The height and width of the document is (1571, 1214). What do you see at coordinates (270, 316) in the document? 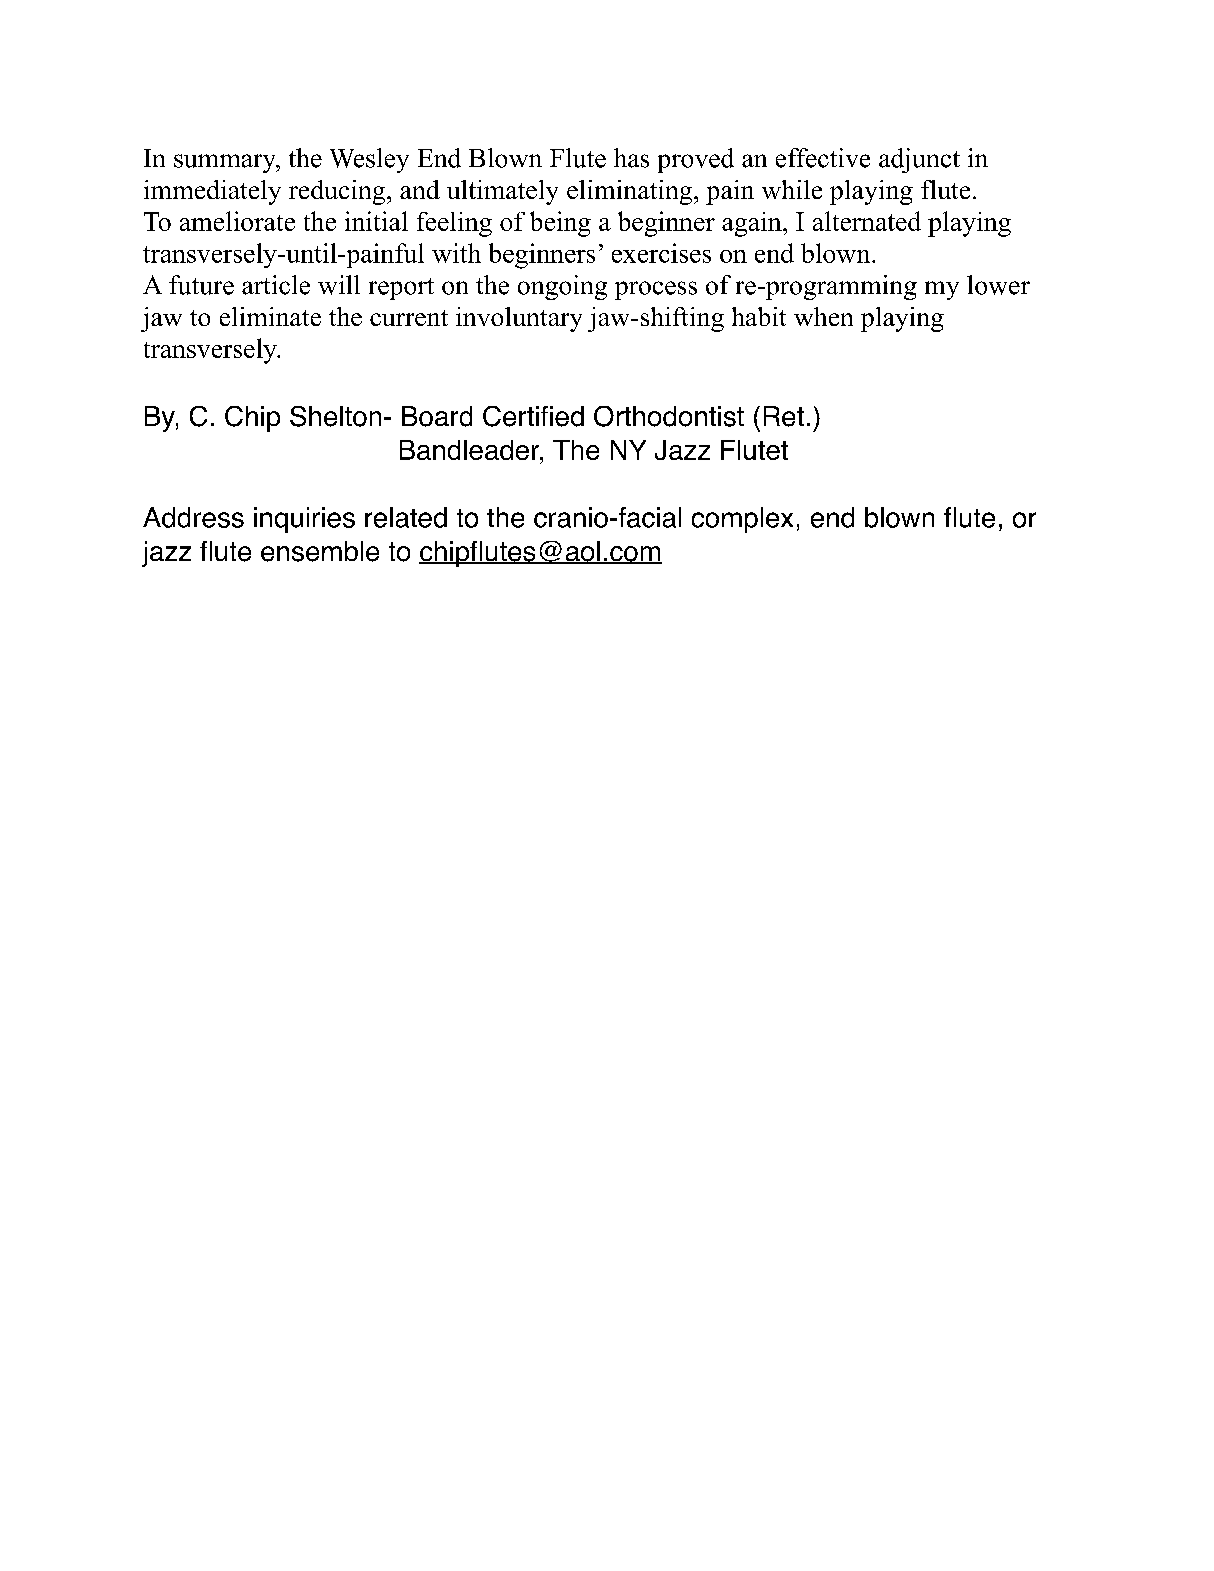
I see `eliminate` at bounding box center [270, 316].
